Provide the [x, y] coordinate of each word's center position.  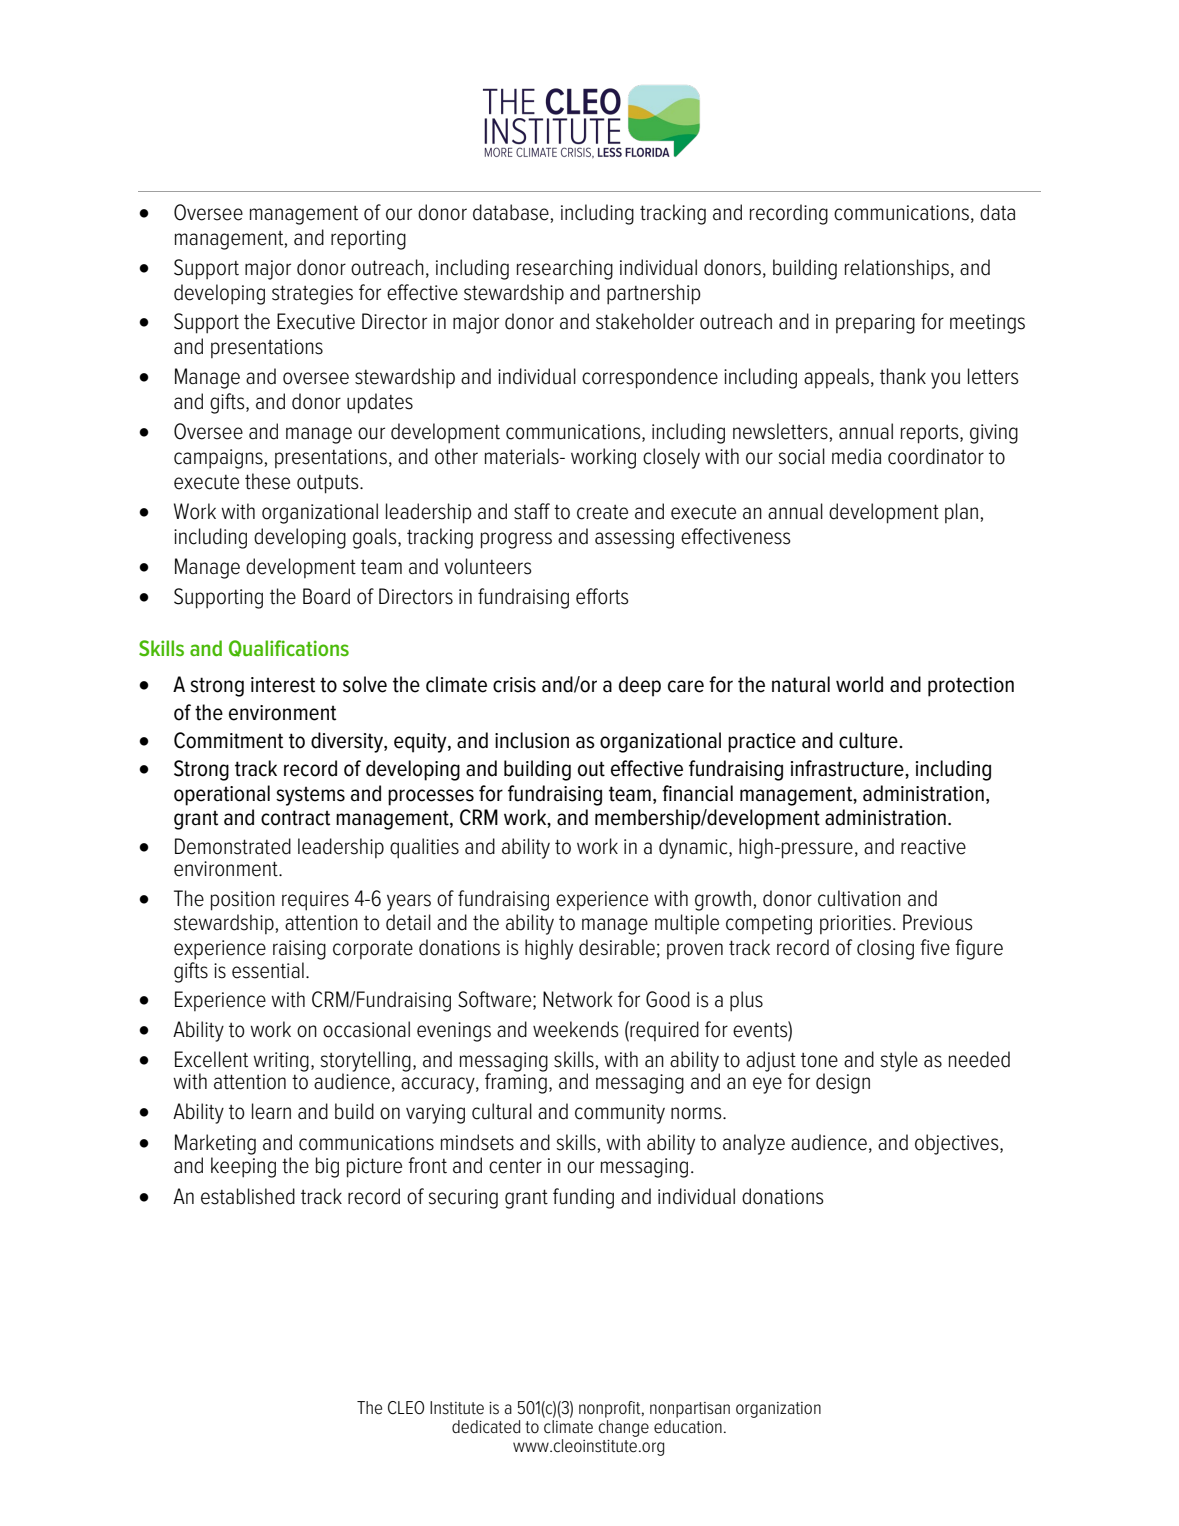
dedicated [486, 1427]
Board [326, 596]
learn [271, 1111]
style [899, 1061]
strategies [312, 295]
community [620, 1114]
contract [295, 818]
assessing [634, 539]
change [624, 1428]
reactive [933, 847]
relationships [897, 269]
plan [961, 513]
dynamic [694, 848]
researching [565, 269]
